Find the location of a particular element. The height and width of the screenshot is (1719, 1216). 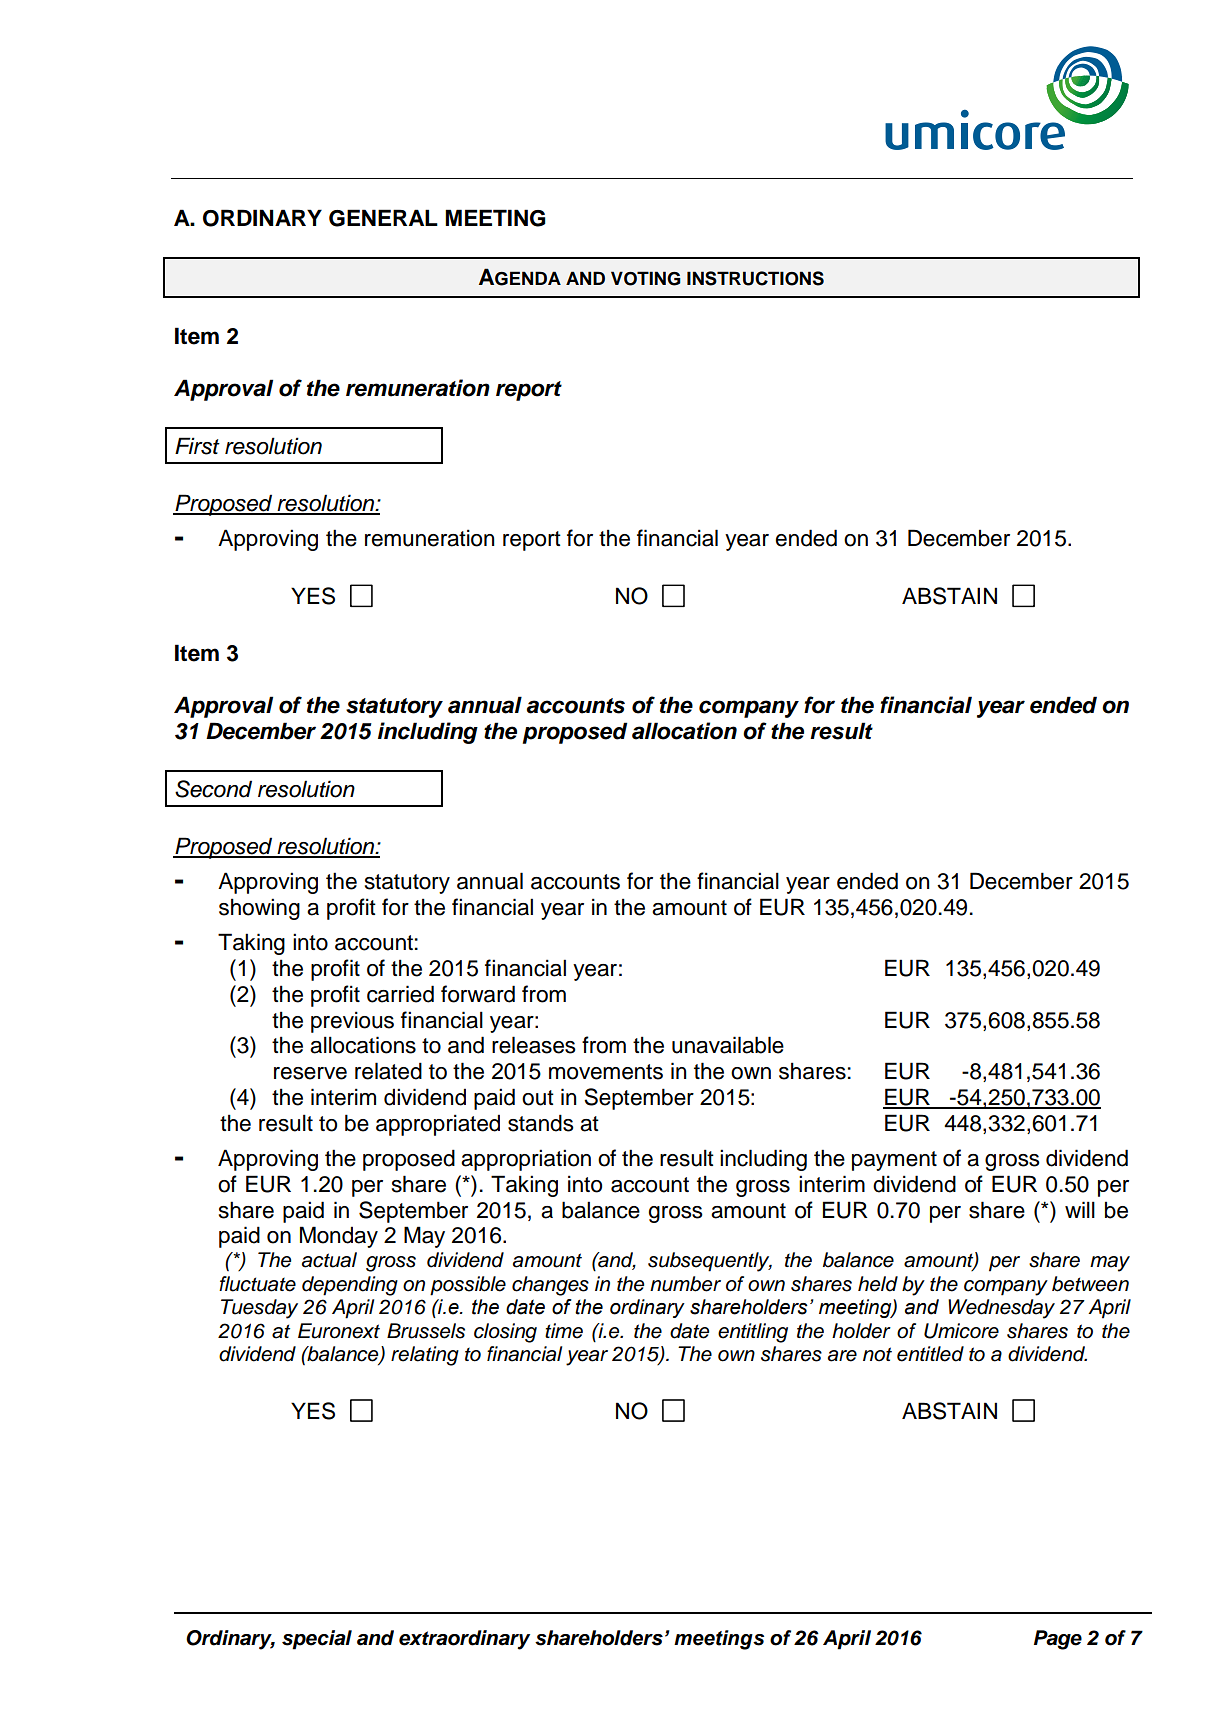

showing is located at coordinates (259, 909).
